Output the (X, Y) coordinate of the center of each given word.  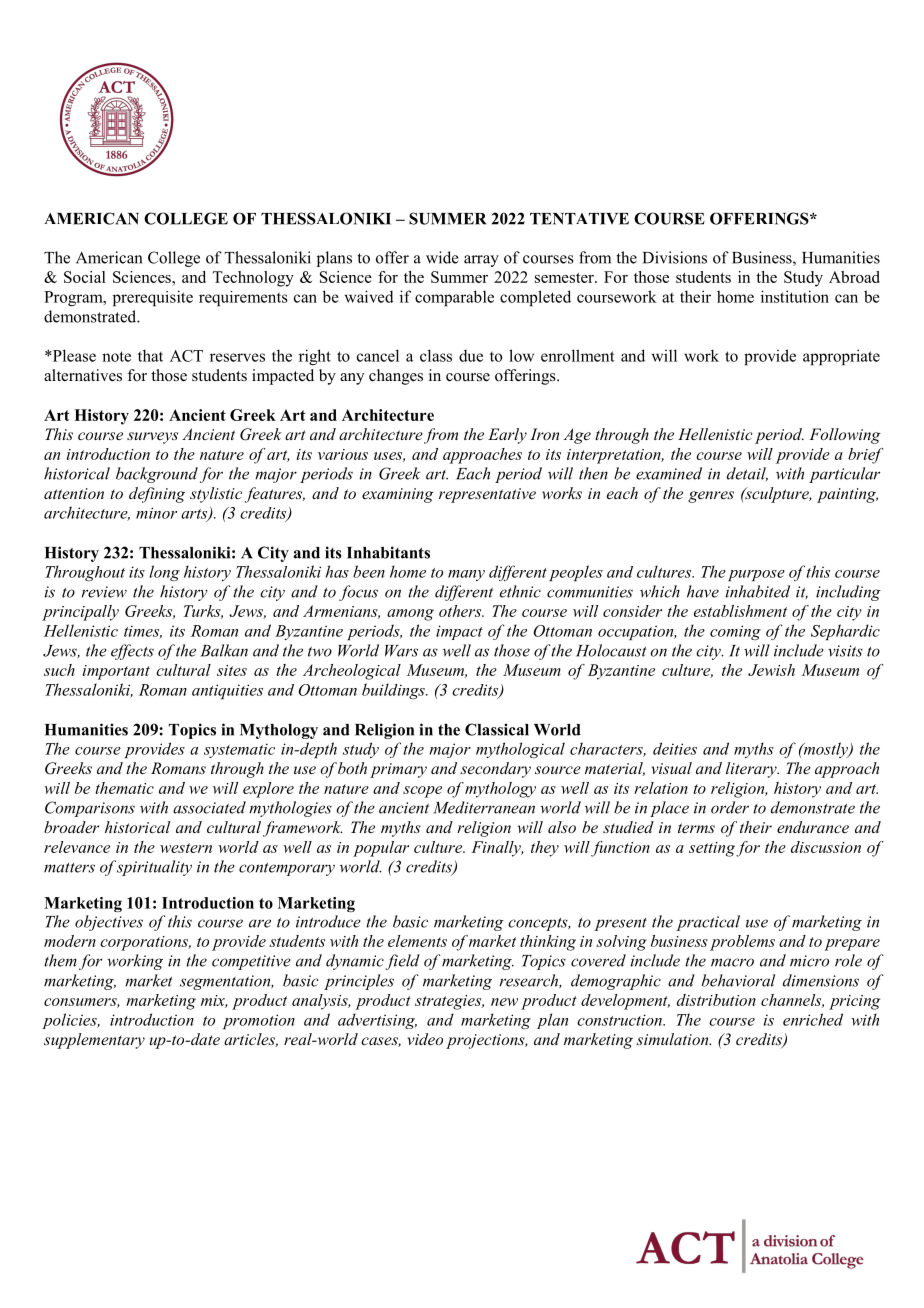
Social (85, 277)
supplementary (94, 1041)
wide (442, 257)
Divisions (675, 257)
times (143, 632)
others (461, 611)
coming (735, 632)
